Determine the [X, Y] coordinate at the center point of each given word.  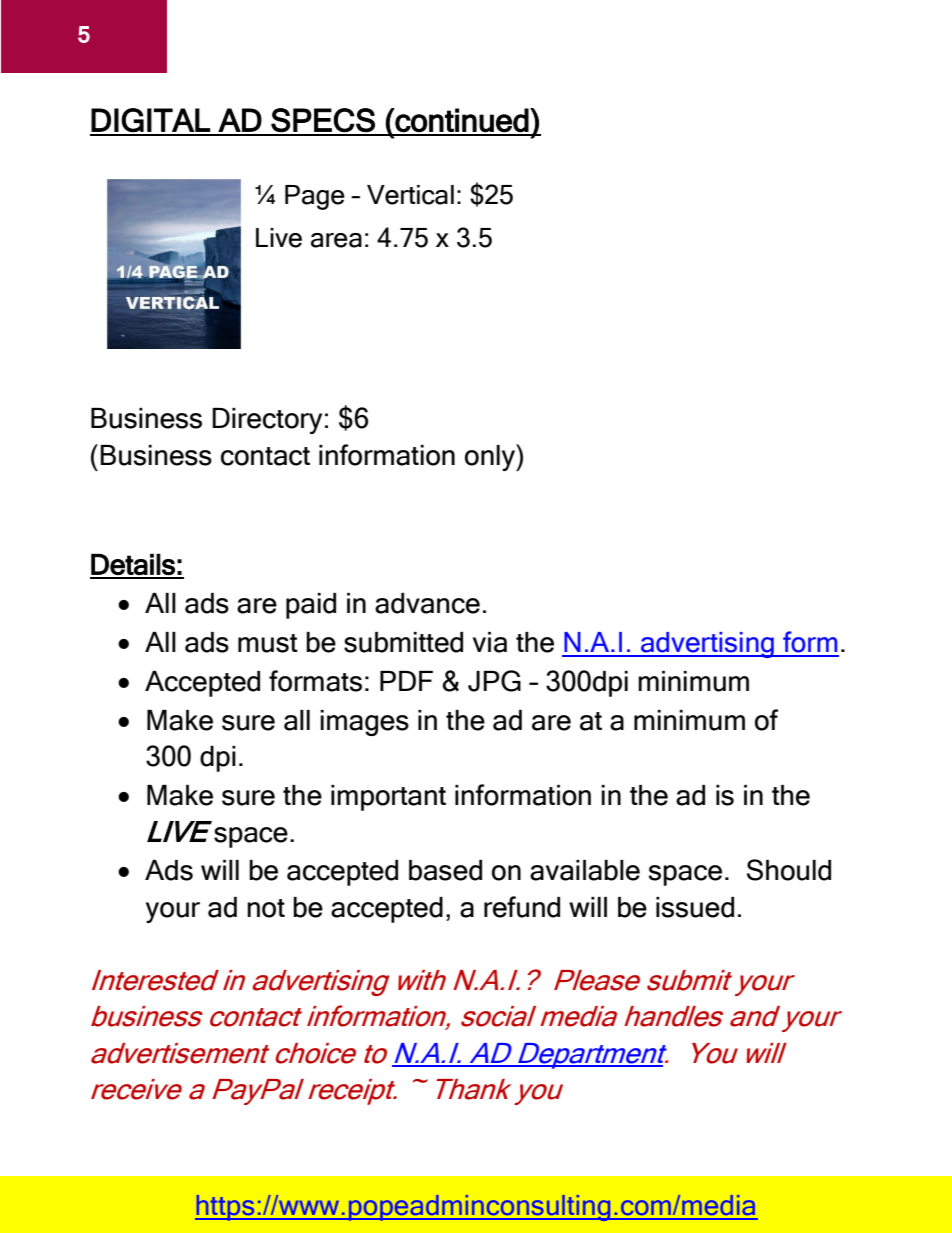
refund [522, 907]
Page [315, 197]
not [266, 908]
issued [695, 907]
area [336, 240]
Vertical [410, 195]
